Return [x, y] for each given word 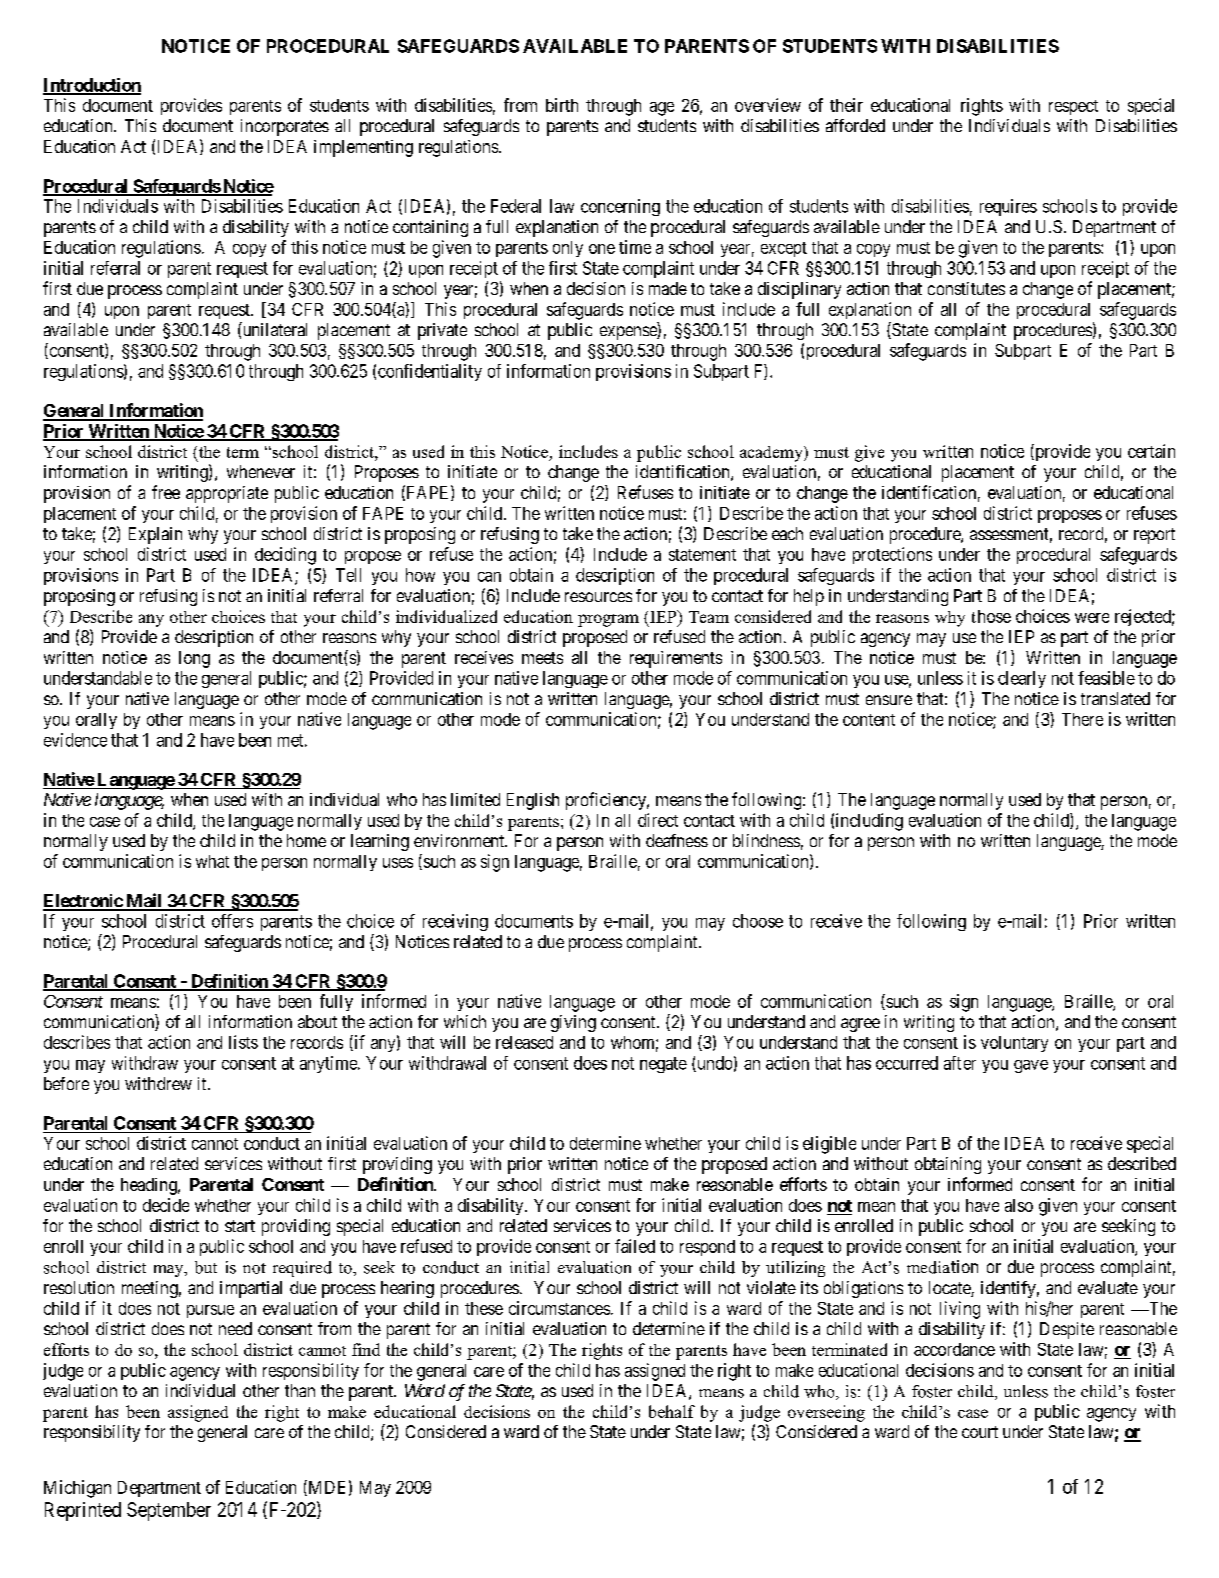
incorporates [285, 127]
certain [1151, 451]
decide [166, 1205]
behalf [672, 1411]
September [169, 1511]
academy [772, 454]
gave [1031, 1066]
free [166, 492]
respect [1073, 107]
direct [658, 820]
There [1082, 719]
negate [663, 1065]
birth [562, 105]
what [212, 861]
